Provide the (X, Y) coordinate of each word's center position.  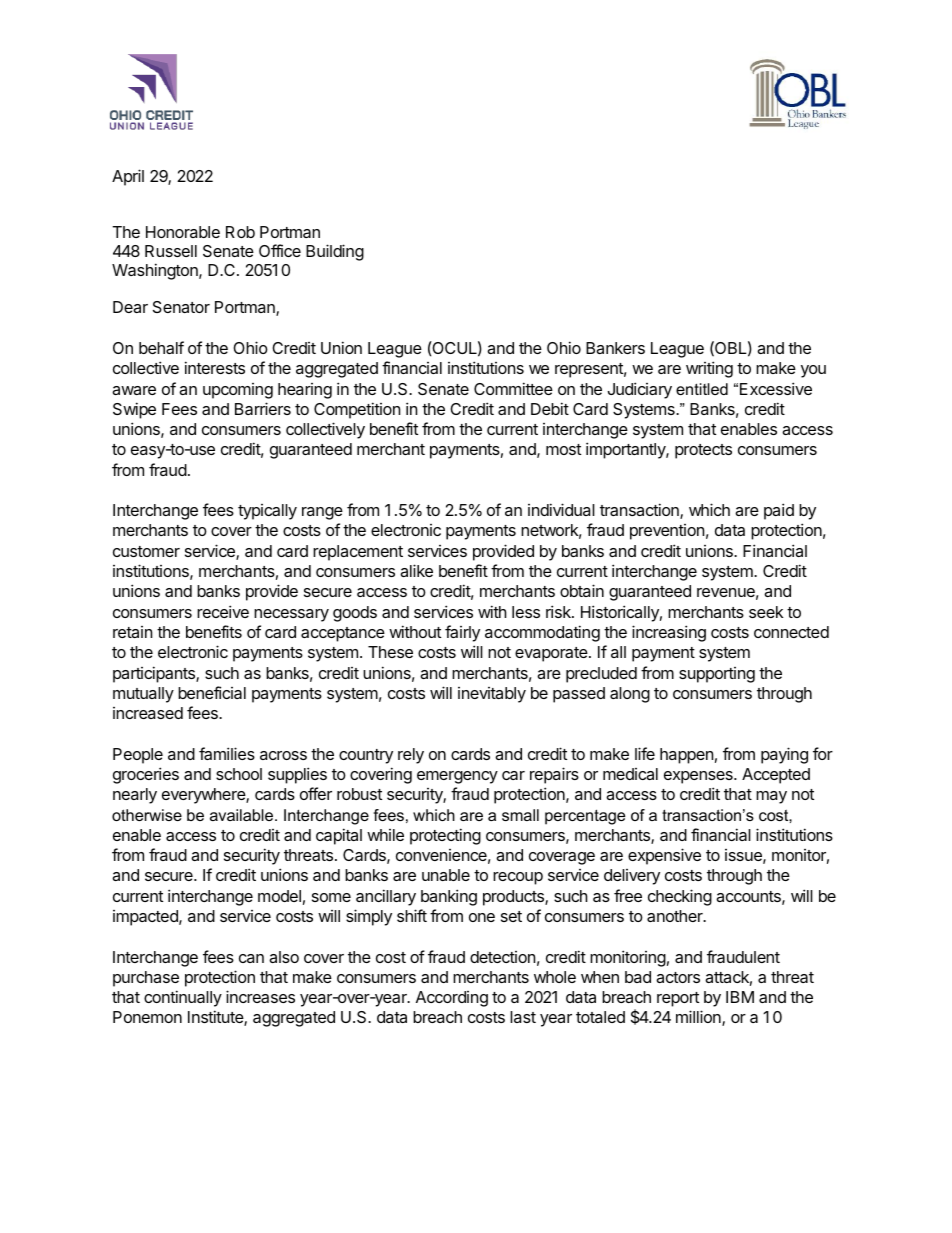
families (227, 753)
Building (335, 252)
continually (183, 998)
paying (784, 755)
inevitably (492, 695)
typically (267, 512)
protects (703, 451)
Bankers (615, 348)
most (563, 449)
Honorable (183, 232)
